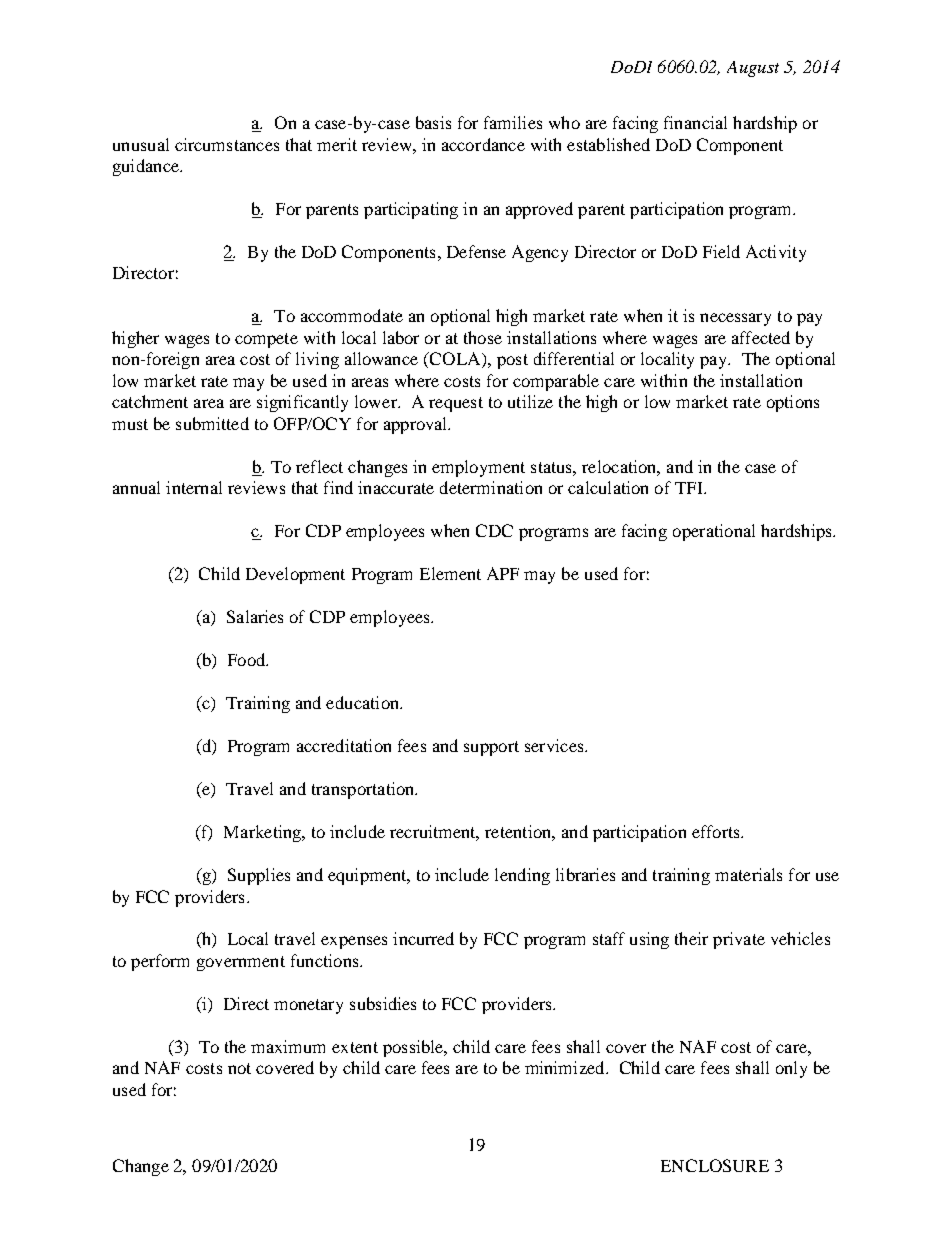  Describe the element at coordinates (450, 573) in the document. I see `Element` at that location.
